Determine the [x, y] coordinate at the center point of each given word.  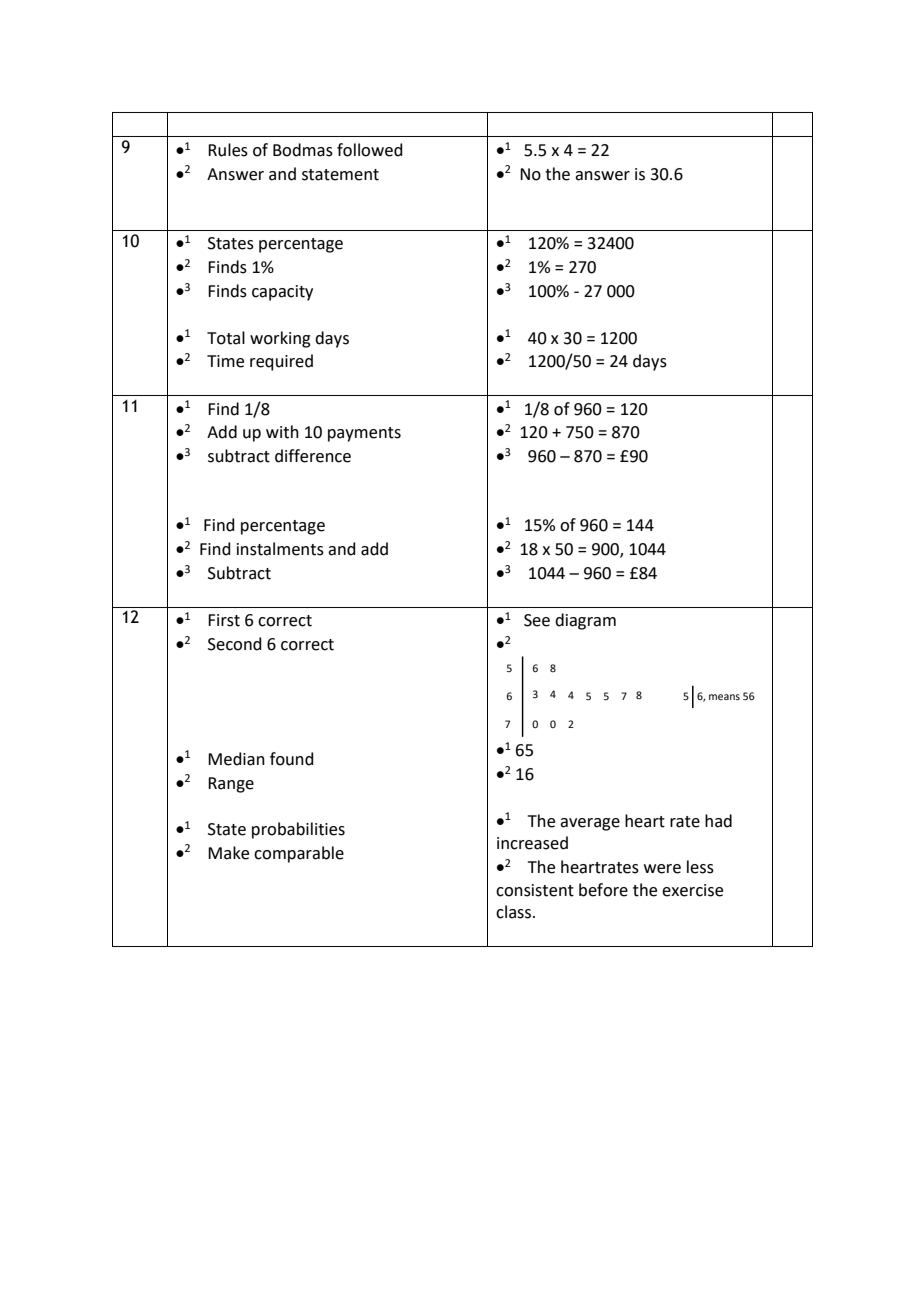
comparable [299, 854]
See [537, 620]
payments [364, 434]
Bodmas [303, 150]
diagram [585, 621]
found [292, 759]
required [281, 362]
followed [370, 150]
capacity [282, 293]
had [718, 821]
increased [532, 843]
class [515, 912]
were [662, 869]
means [724, 697]
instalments [280, 549]
